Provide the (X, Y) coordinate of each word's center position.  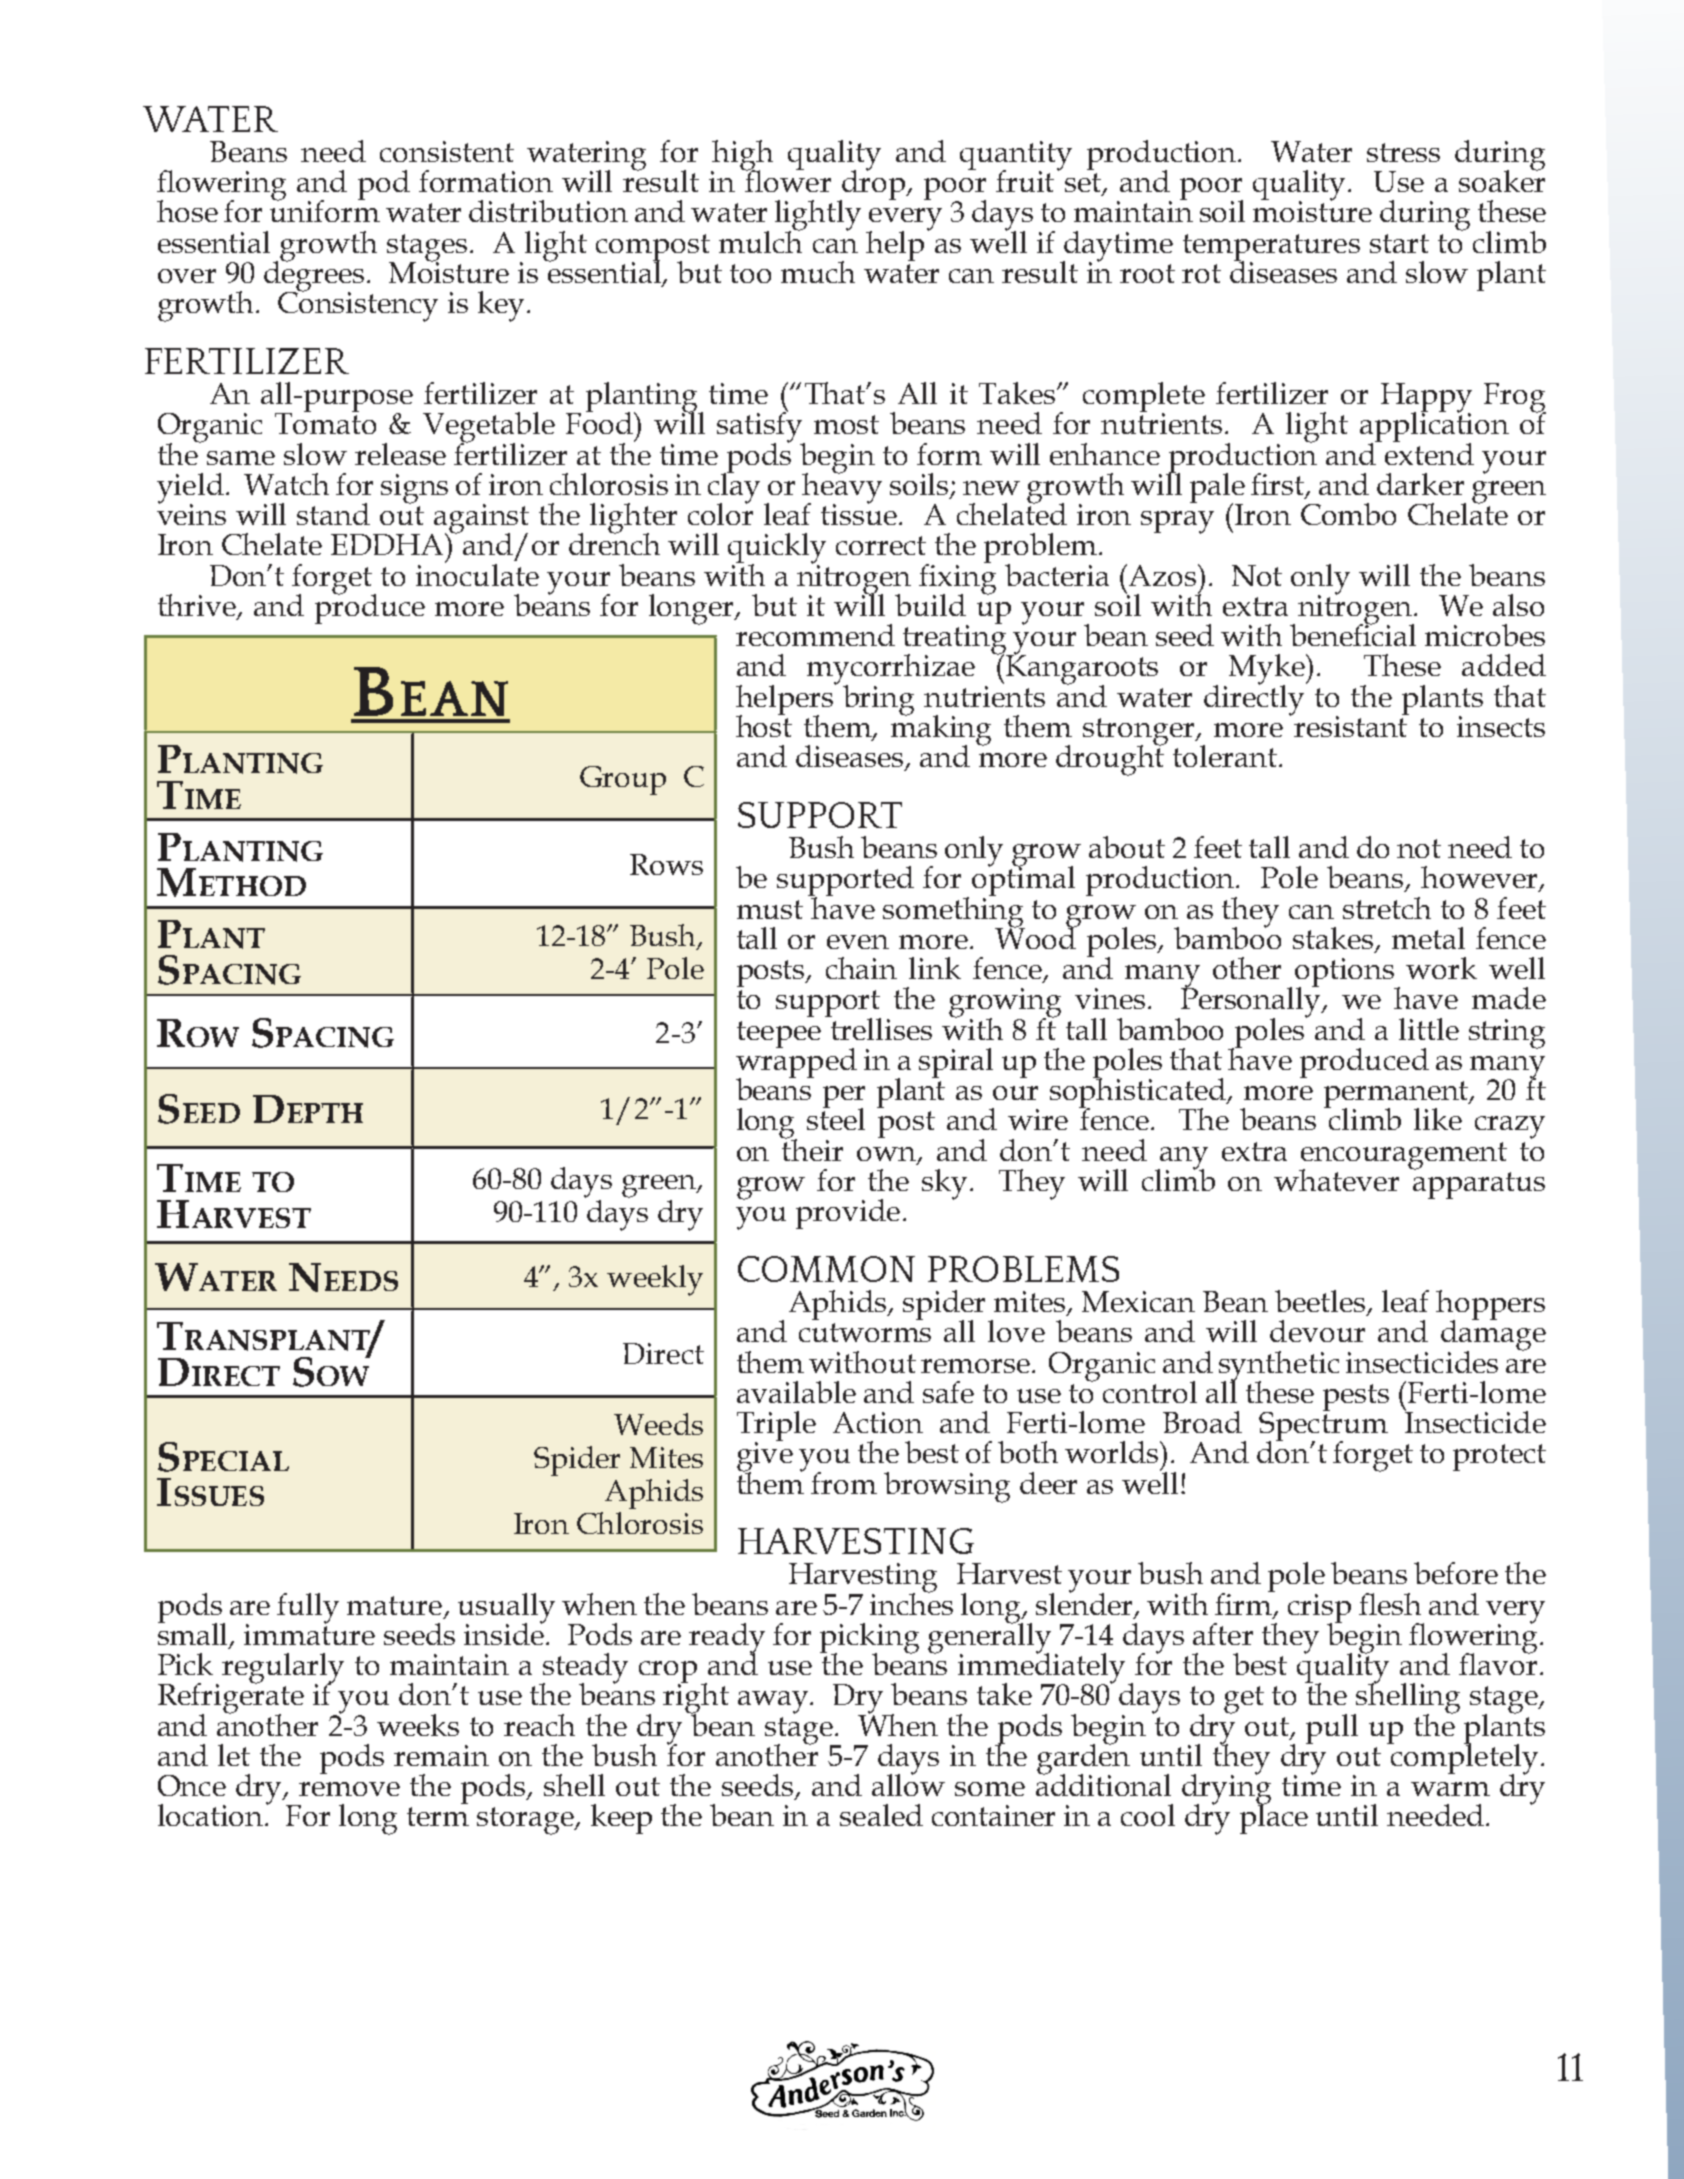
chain (861, 968)
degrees (316, 276)
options (1346, 974)
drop (874, 185)
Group (623, 780)
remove (349, 1789)
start (1399, 243)
